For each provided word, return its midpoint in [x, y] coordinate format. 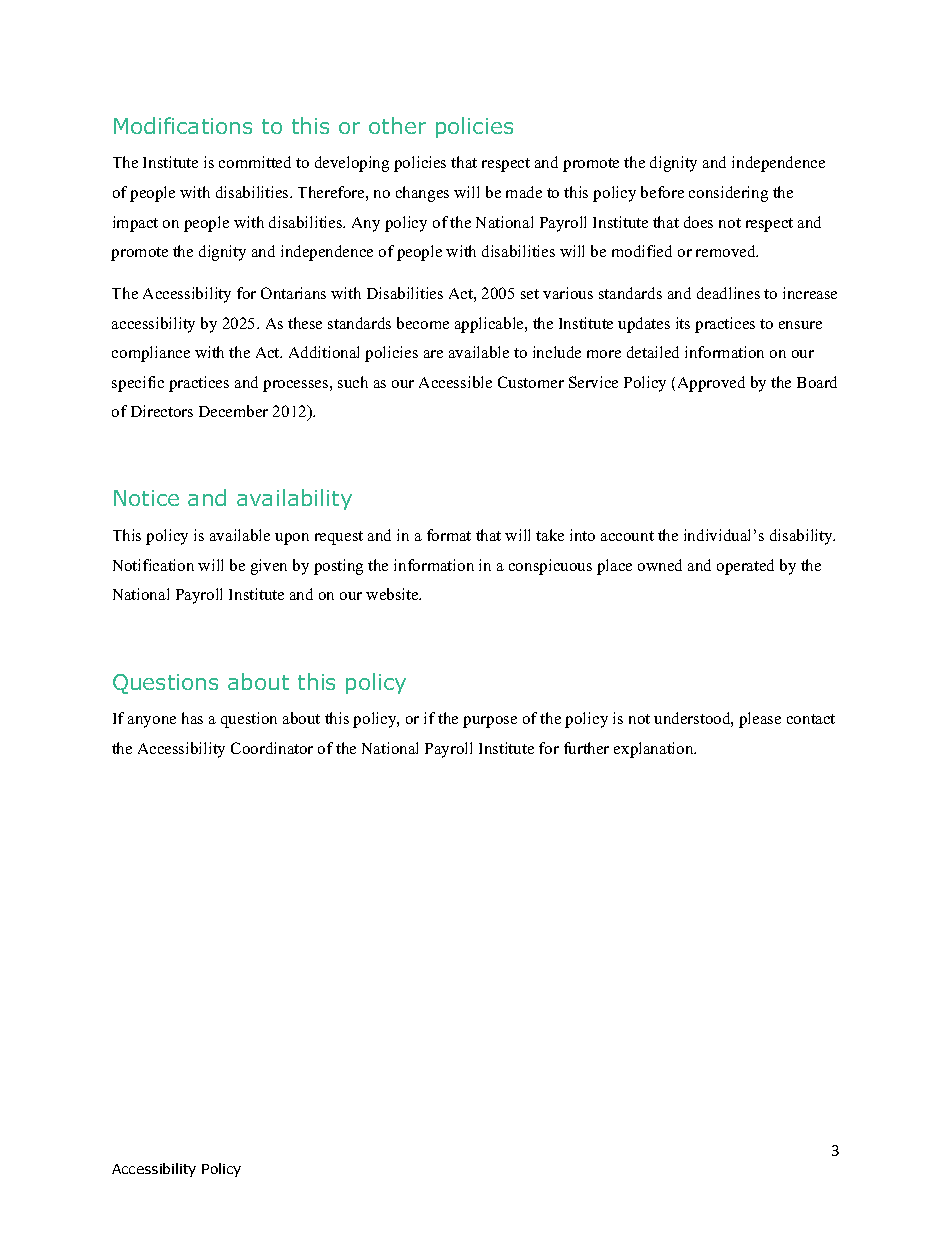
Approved [711, 384]
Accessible [455, 382]
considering [728, 194]
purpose [490, 722]
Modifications [183, 125]
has [192, 718]
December [233, 411]
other [397, 125]
